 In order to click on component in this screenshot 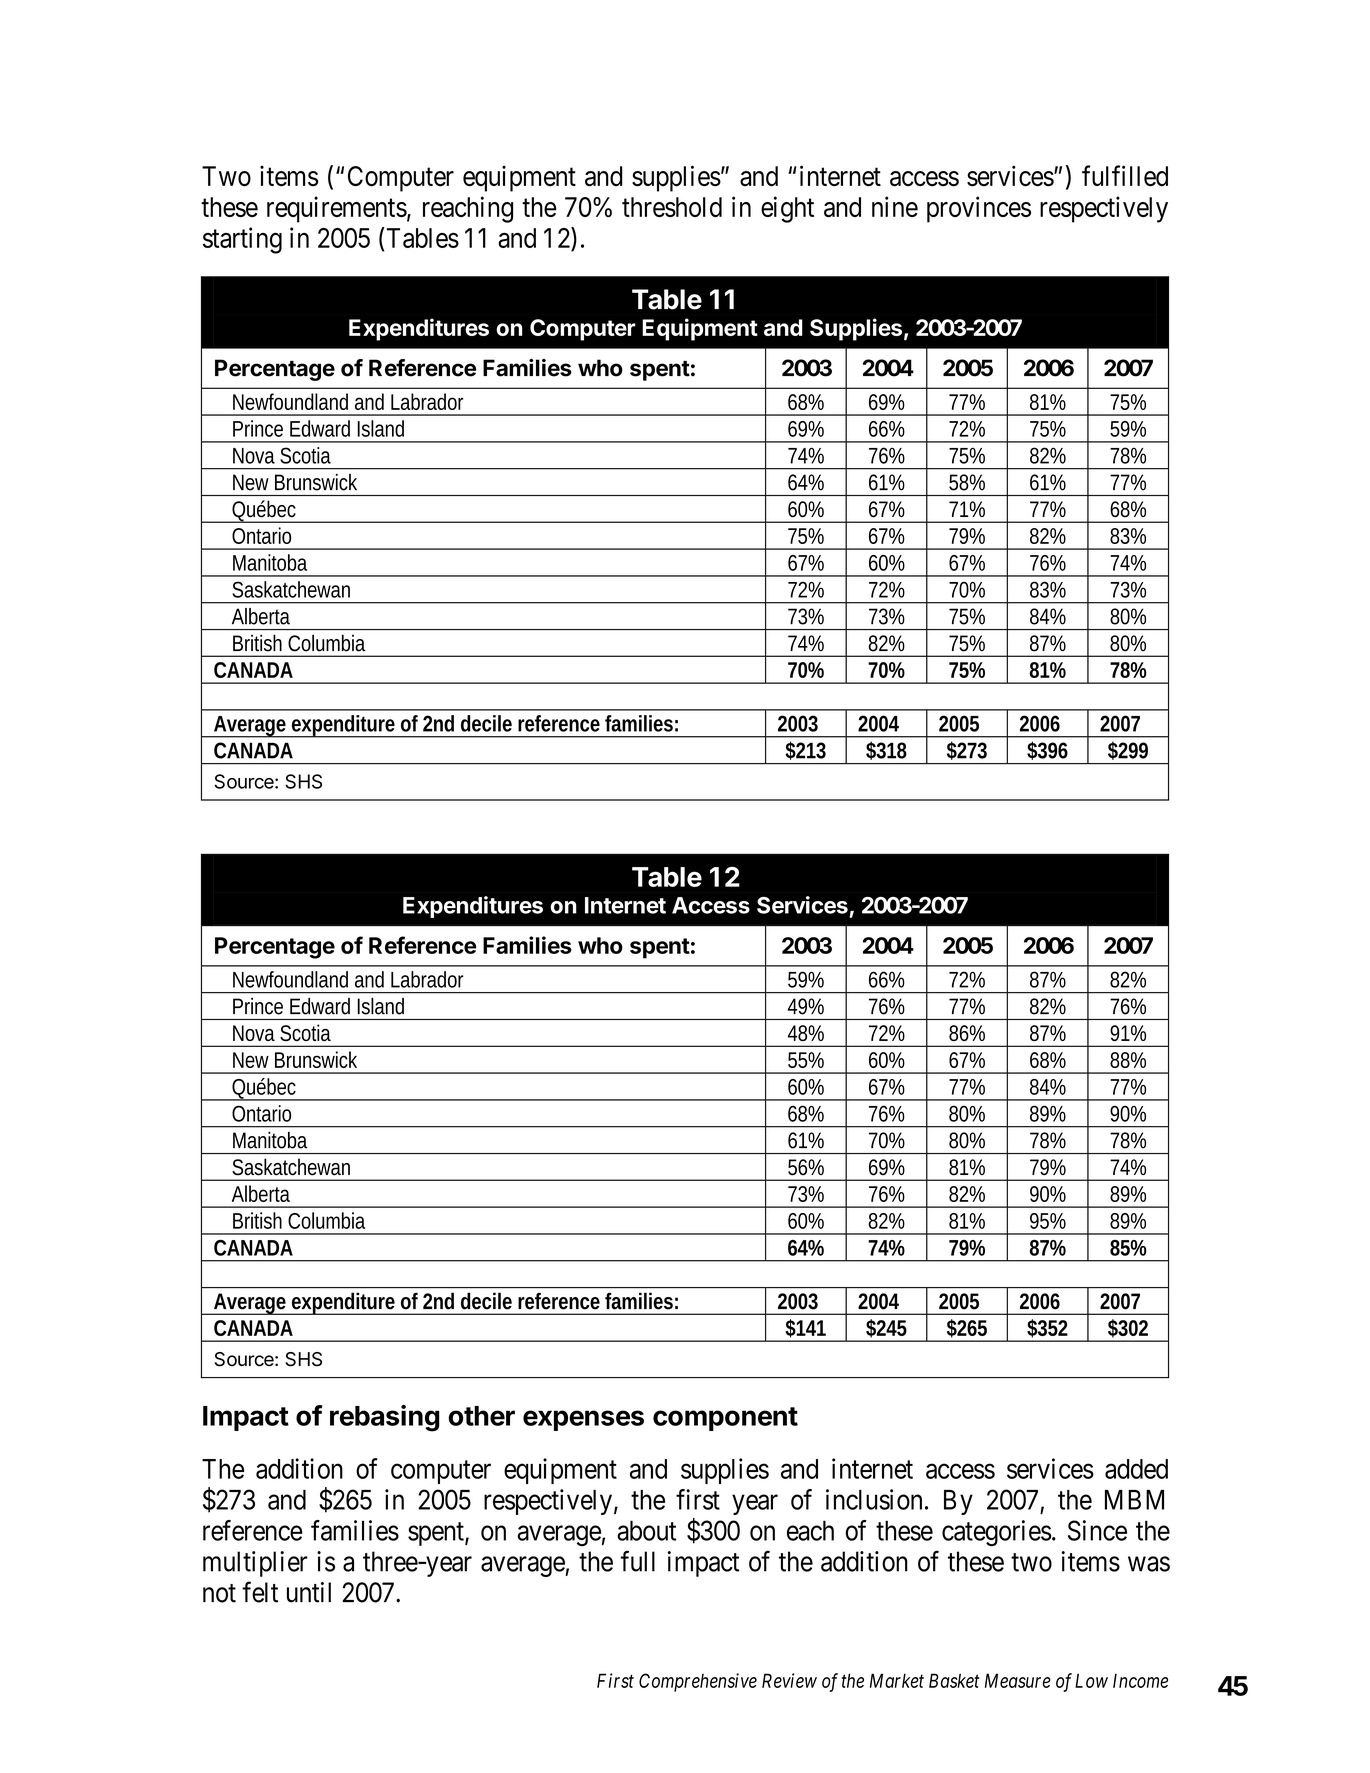, I will do `click(725, 1419)`.
